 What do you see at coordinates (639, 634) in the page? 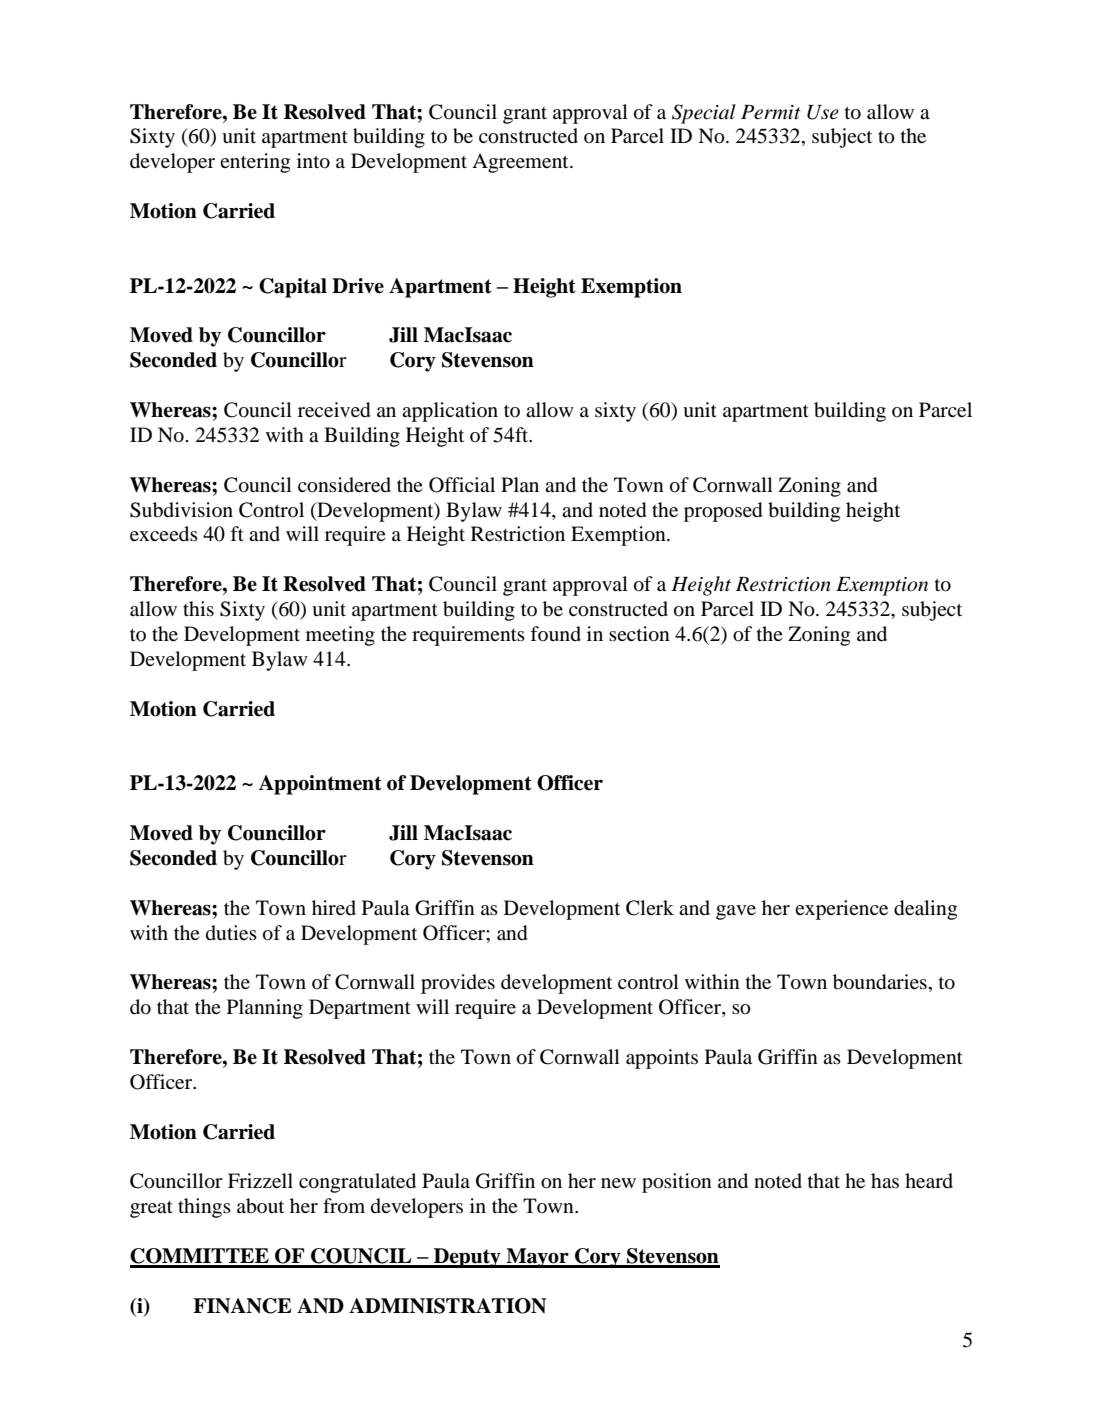
I see `section` at bounding box center [639, 634].
